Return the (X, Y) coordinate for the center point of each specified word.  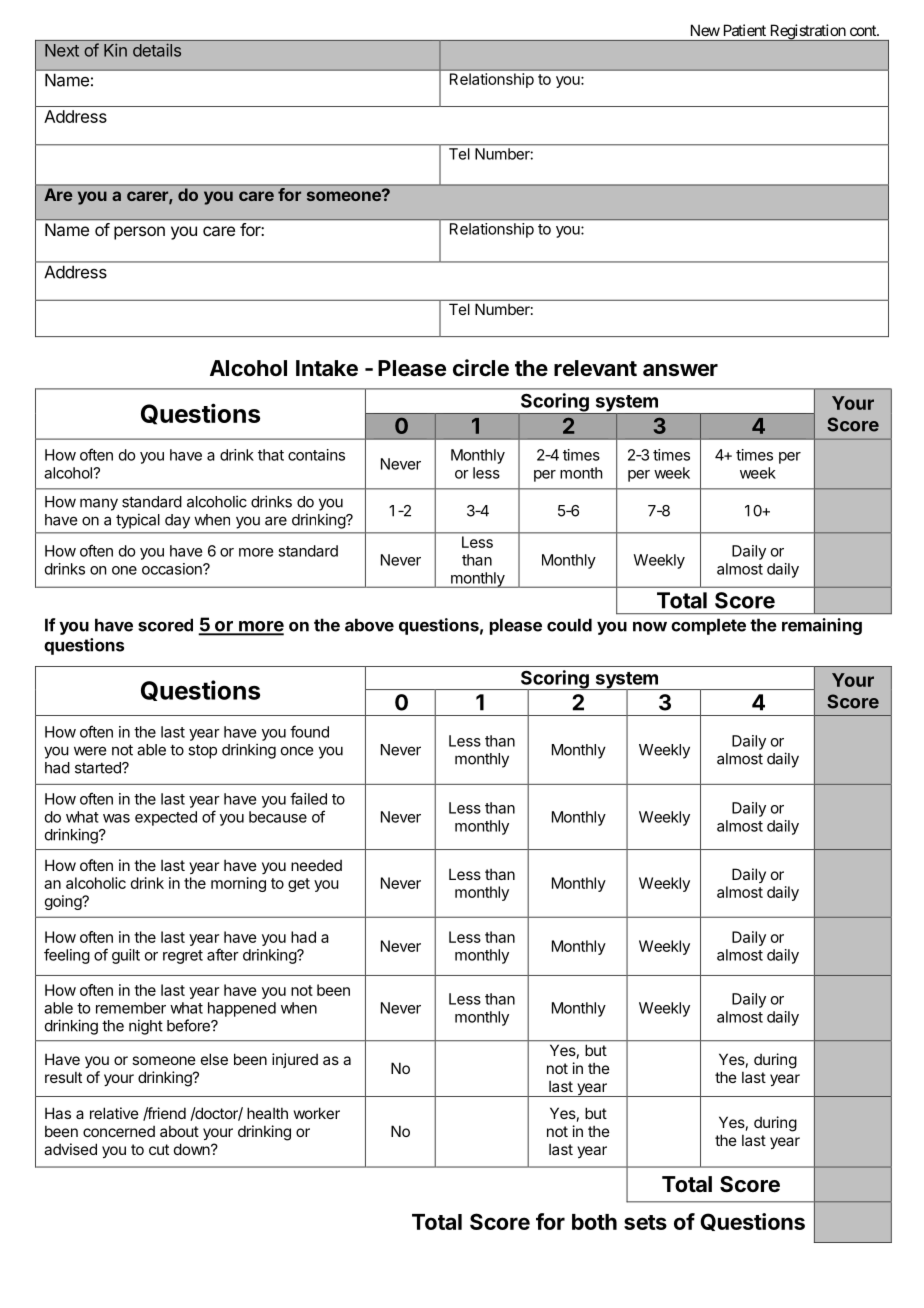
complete (708, 626)
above (369, 625)
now (650, 627)
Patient (745, 30)
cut (159, 1149)
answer (680, 370)
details (157, 50)
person (139, 233)
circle (481, 368)
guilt (126, 956)
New (705, 30)
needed (316, 865)
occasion (173, 569)
